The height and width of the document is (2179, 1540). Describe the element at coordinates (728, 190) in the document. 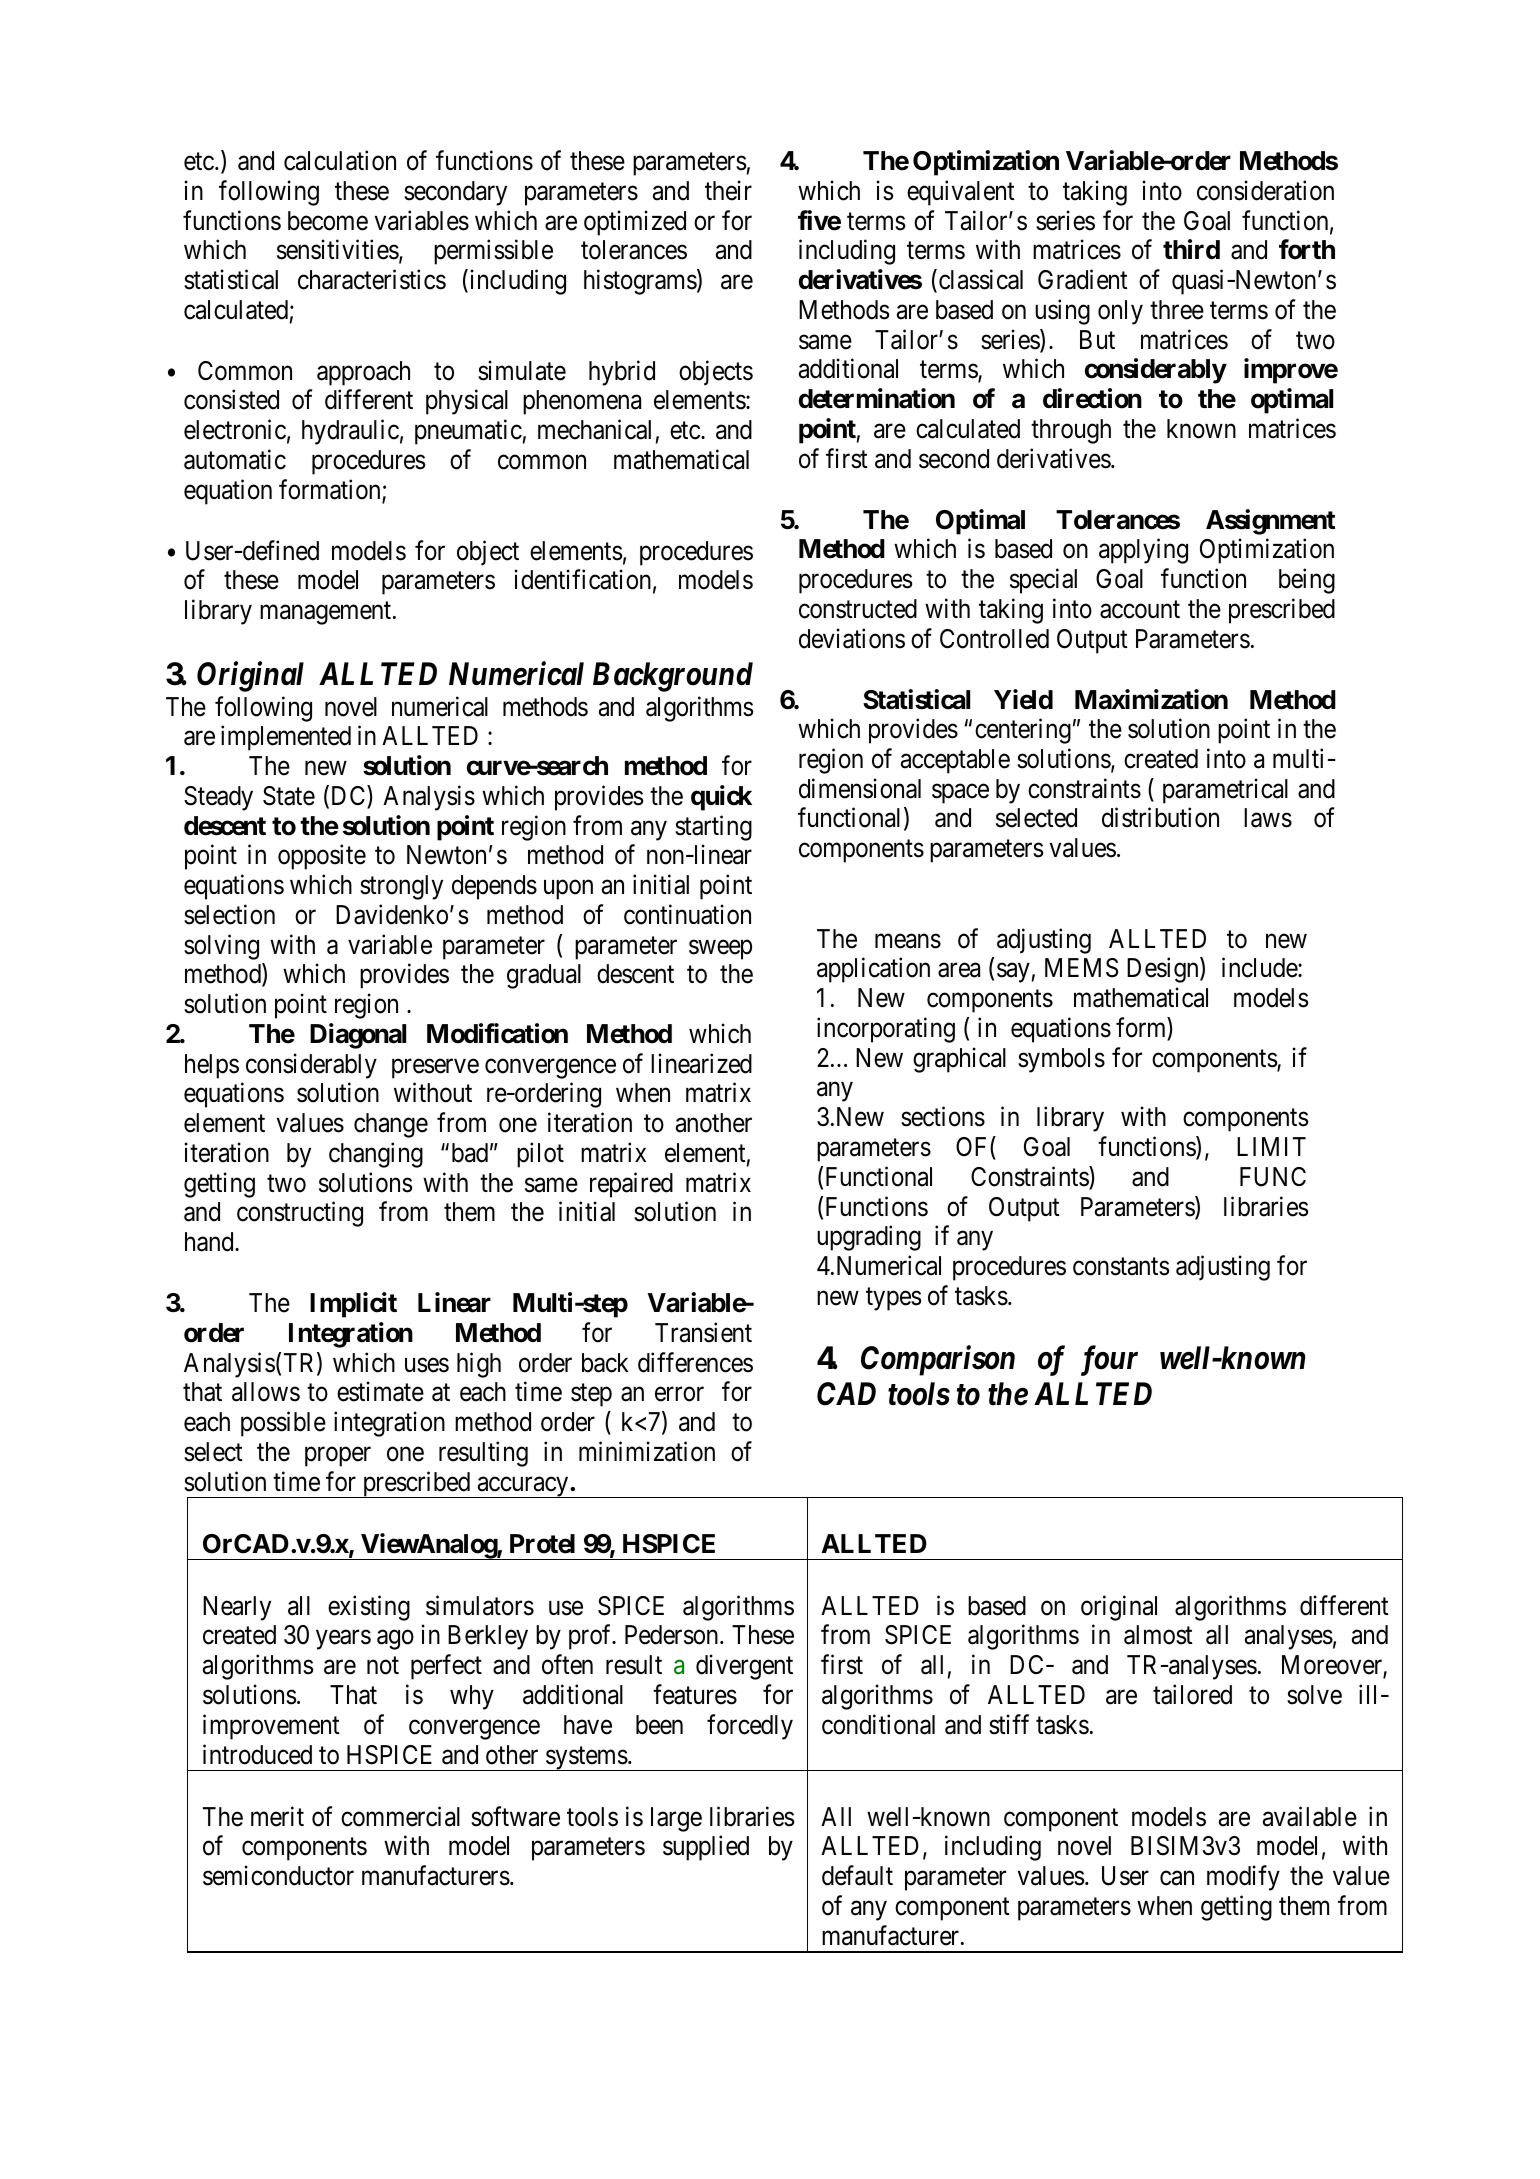

I see `their` at that location.
